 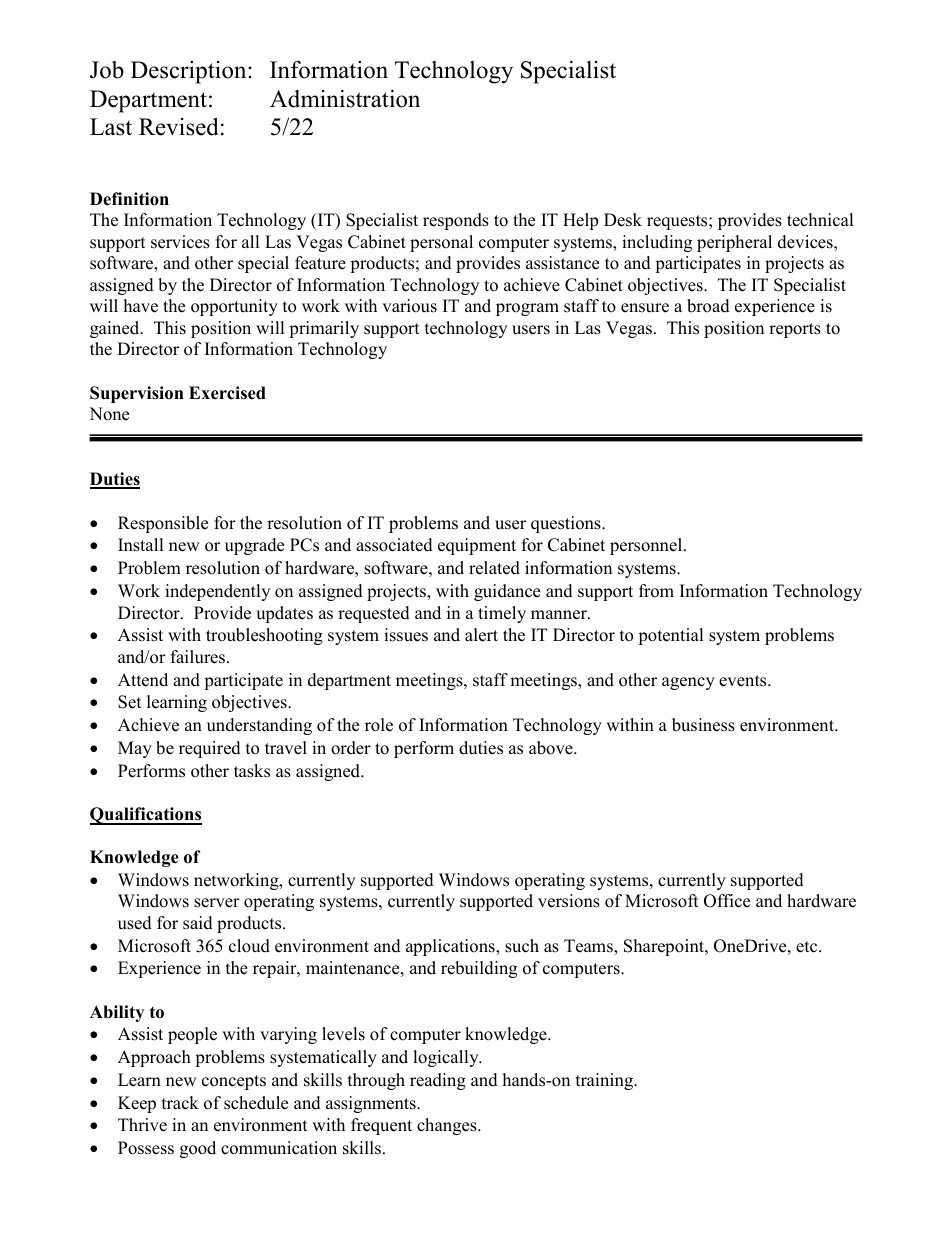 What do you see at coordinates (448, 1126) in the image?
I see `changes` at bounding box center [448, 1126].
